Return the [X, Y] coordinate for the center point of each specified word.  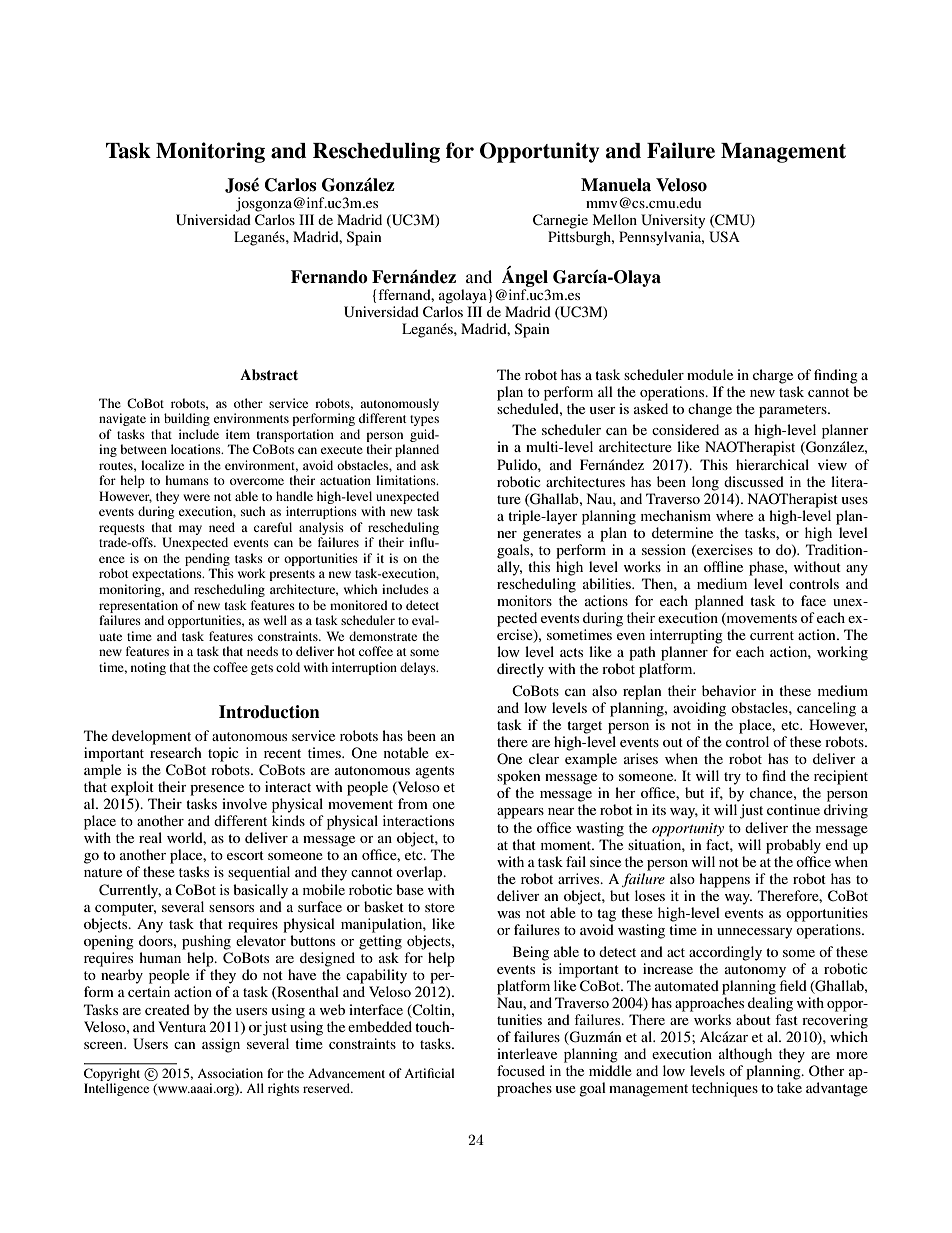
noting [148, 668]
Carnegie [560, 221]
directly [520, 670]
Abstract [269, 375]
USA [724, 237]
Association [230, 1073]
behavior [729, 690]
